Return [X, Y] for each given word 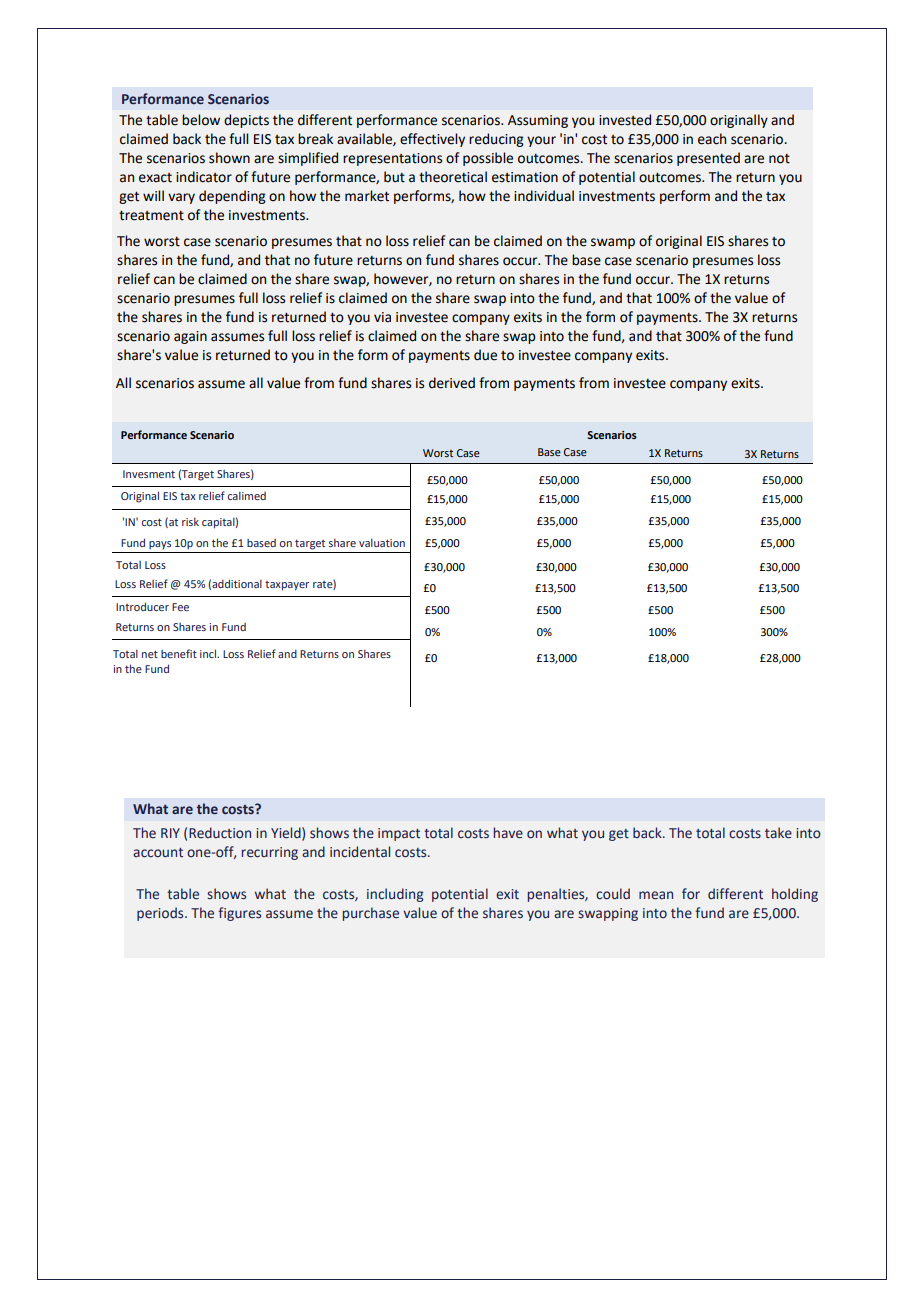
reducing [496, 140]
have [508, 833]
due [485, 355]
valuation [382, 543]
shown [229, 158]
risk [190, 522]
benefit [179, 653]
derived [452, 383]
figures [239, 914]
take [778, 833]
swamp [613, 243]
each [712, 139]
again [190, 337]
